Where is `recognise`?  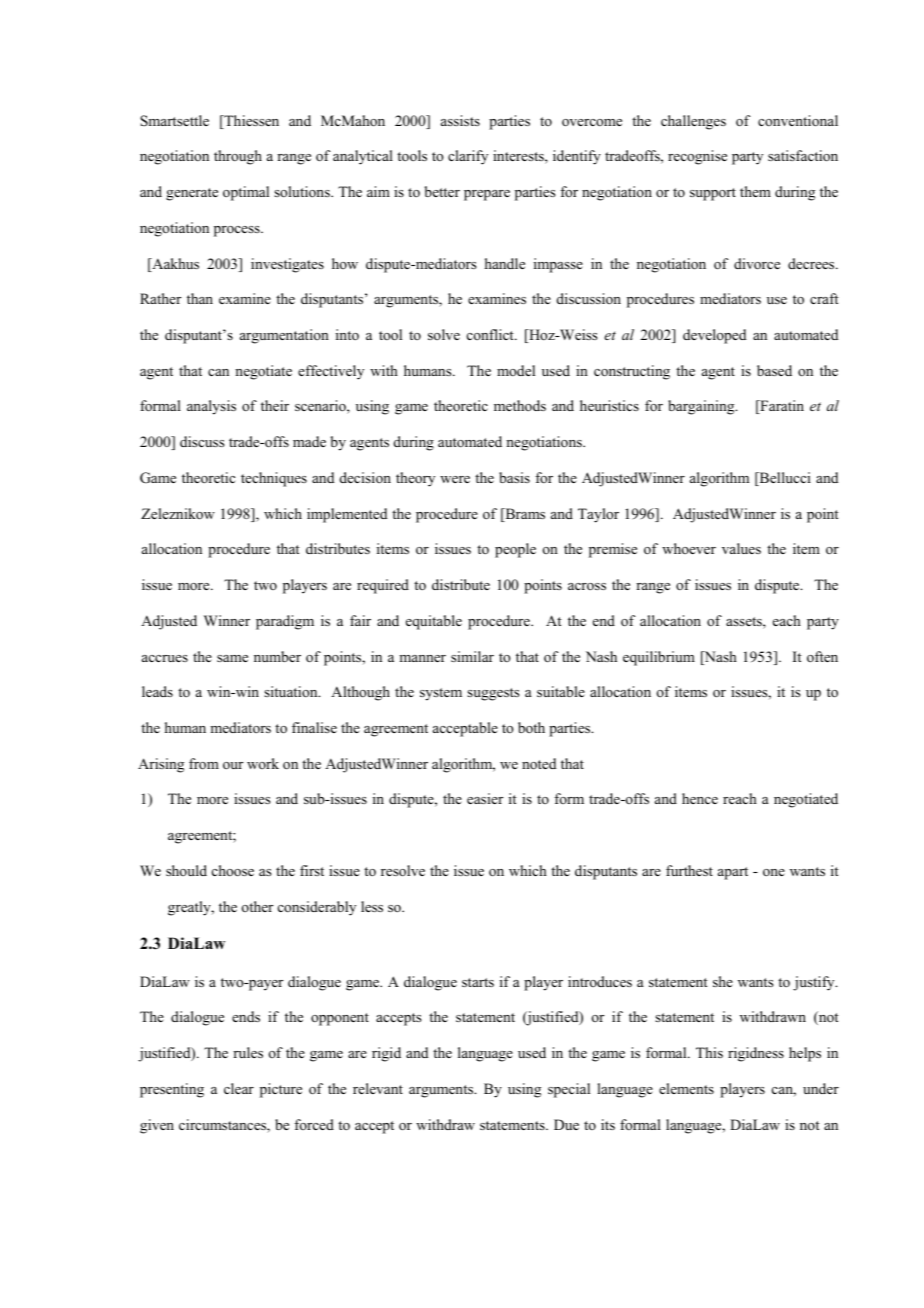
recognise is located at coordinates (697, 157).
